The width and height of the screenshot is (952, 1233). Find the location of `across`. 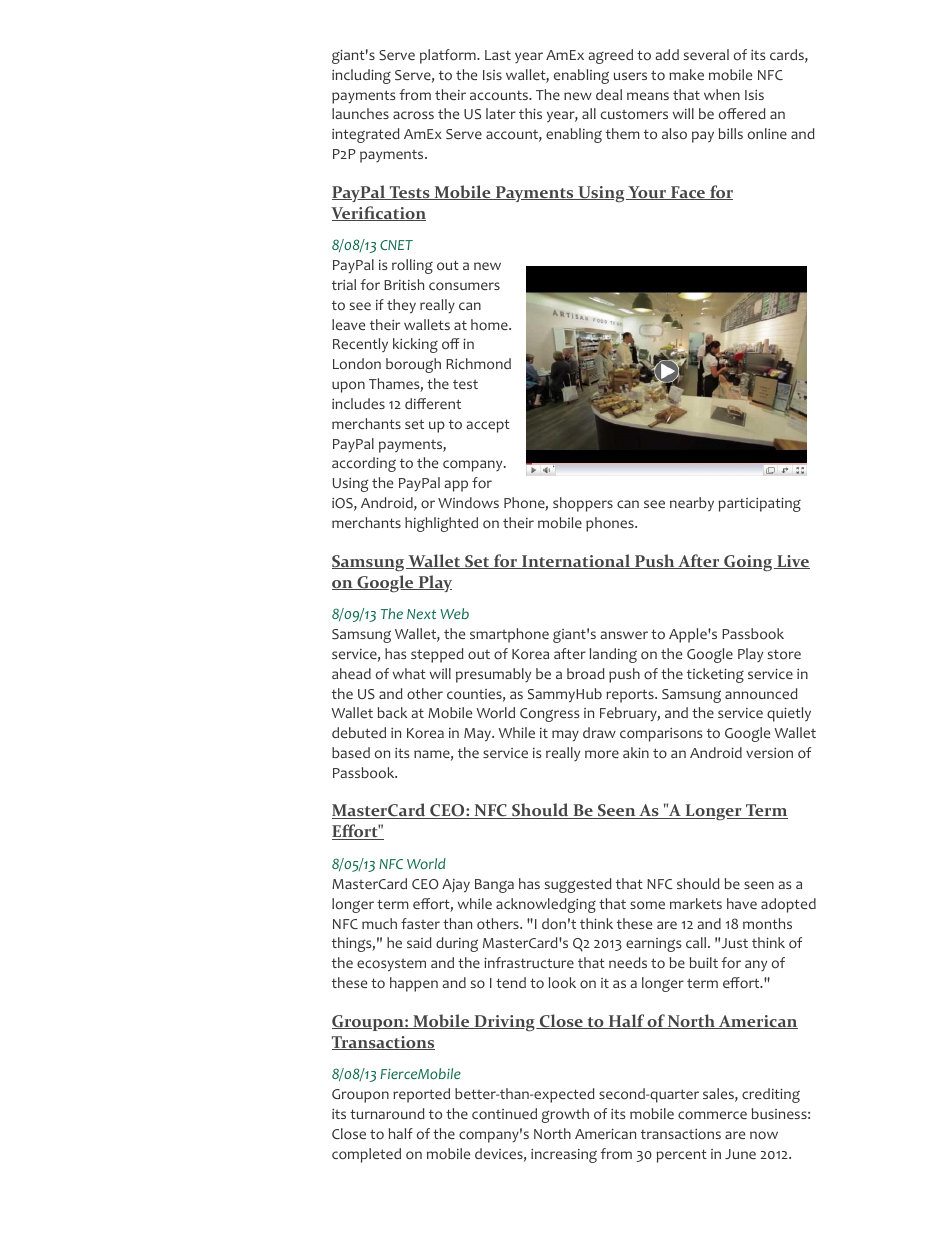

across is located at coordinates (413, 115).
